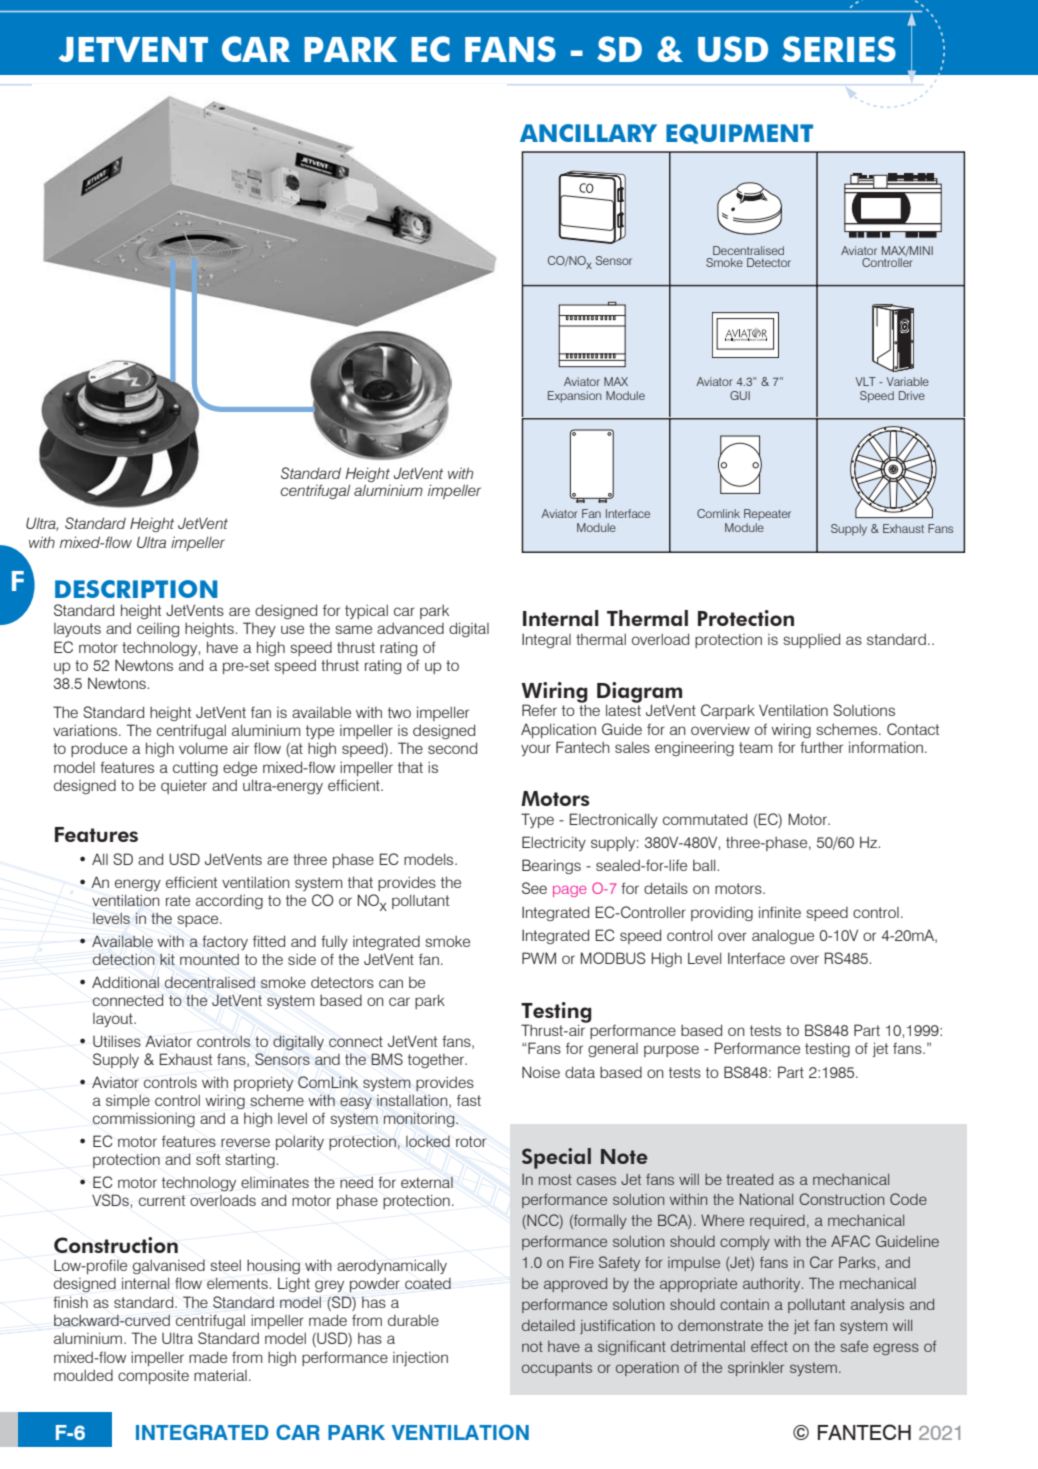 The image size is (1038, 1469). What do you see at coordinates (780, 912) in the screenshot?
I see `infinite` at bounding box center [780, 912].
